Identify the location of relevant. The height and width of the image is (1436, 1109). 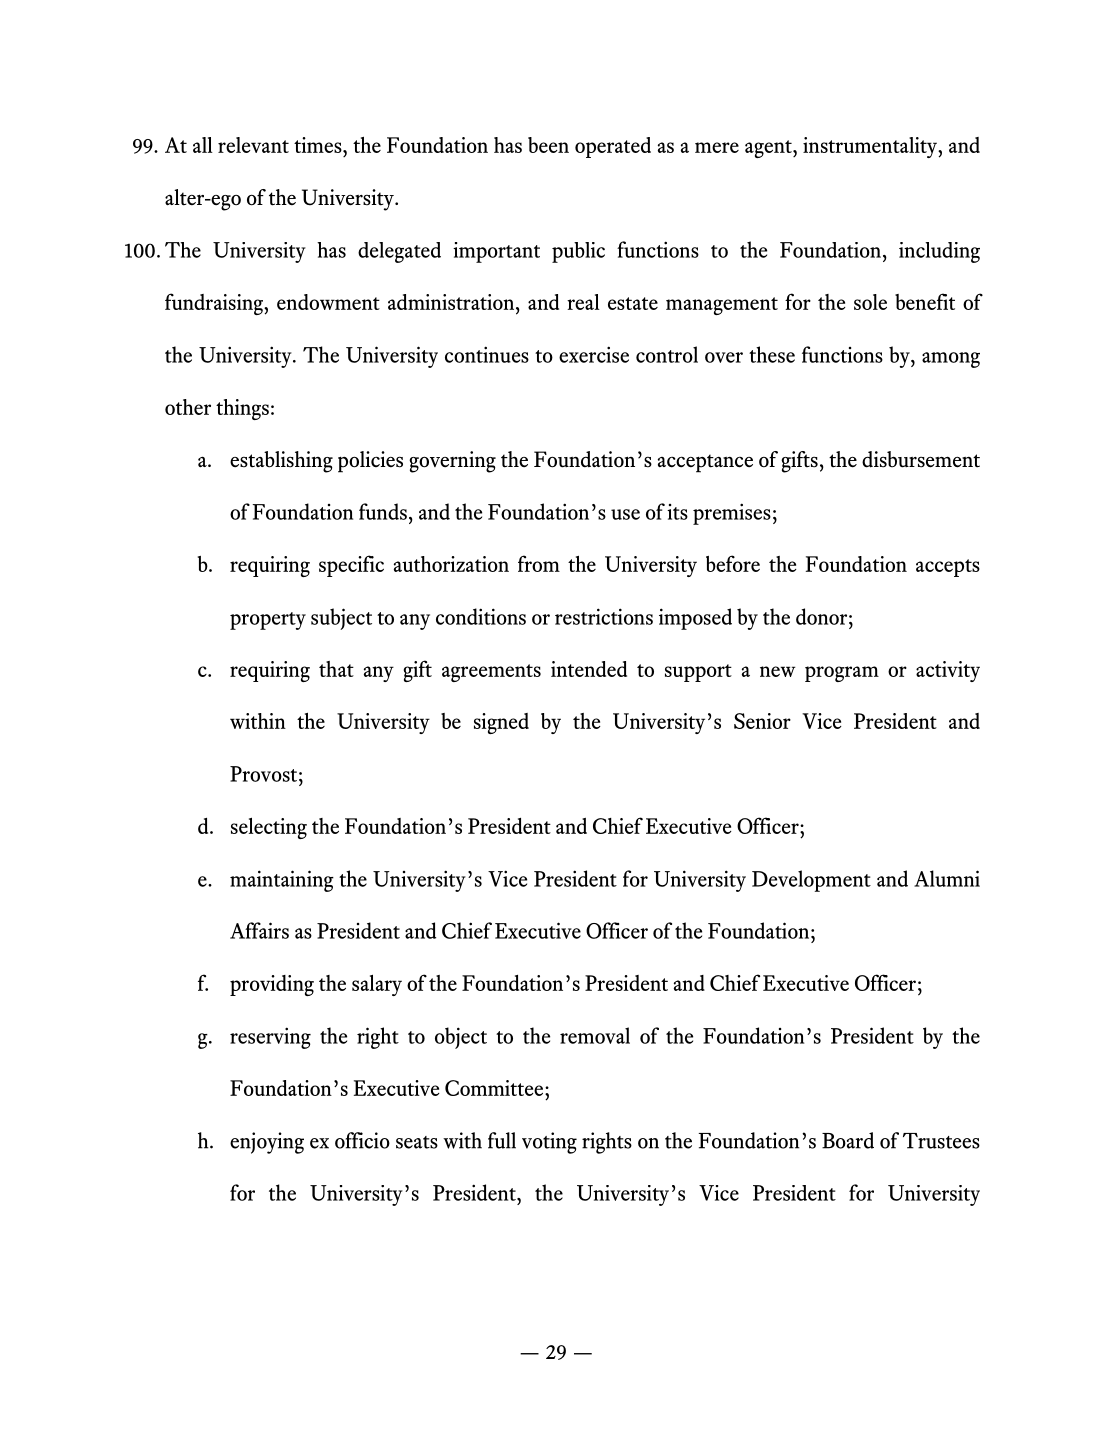
(253, 145).
